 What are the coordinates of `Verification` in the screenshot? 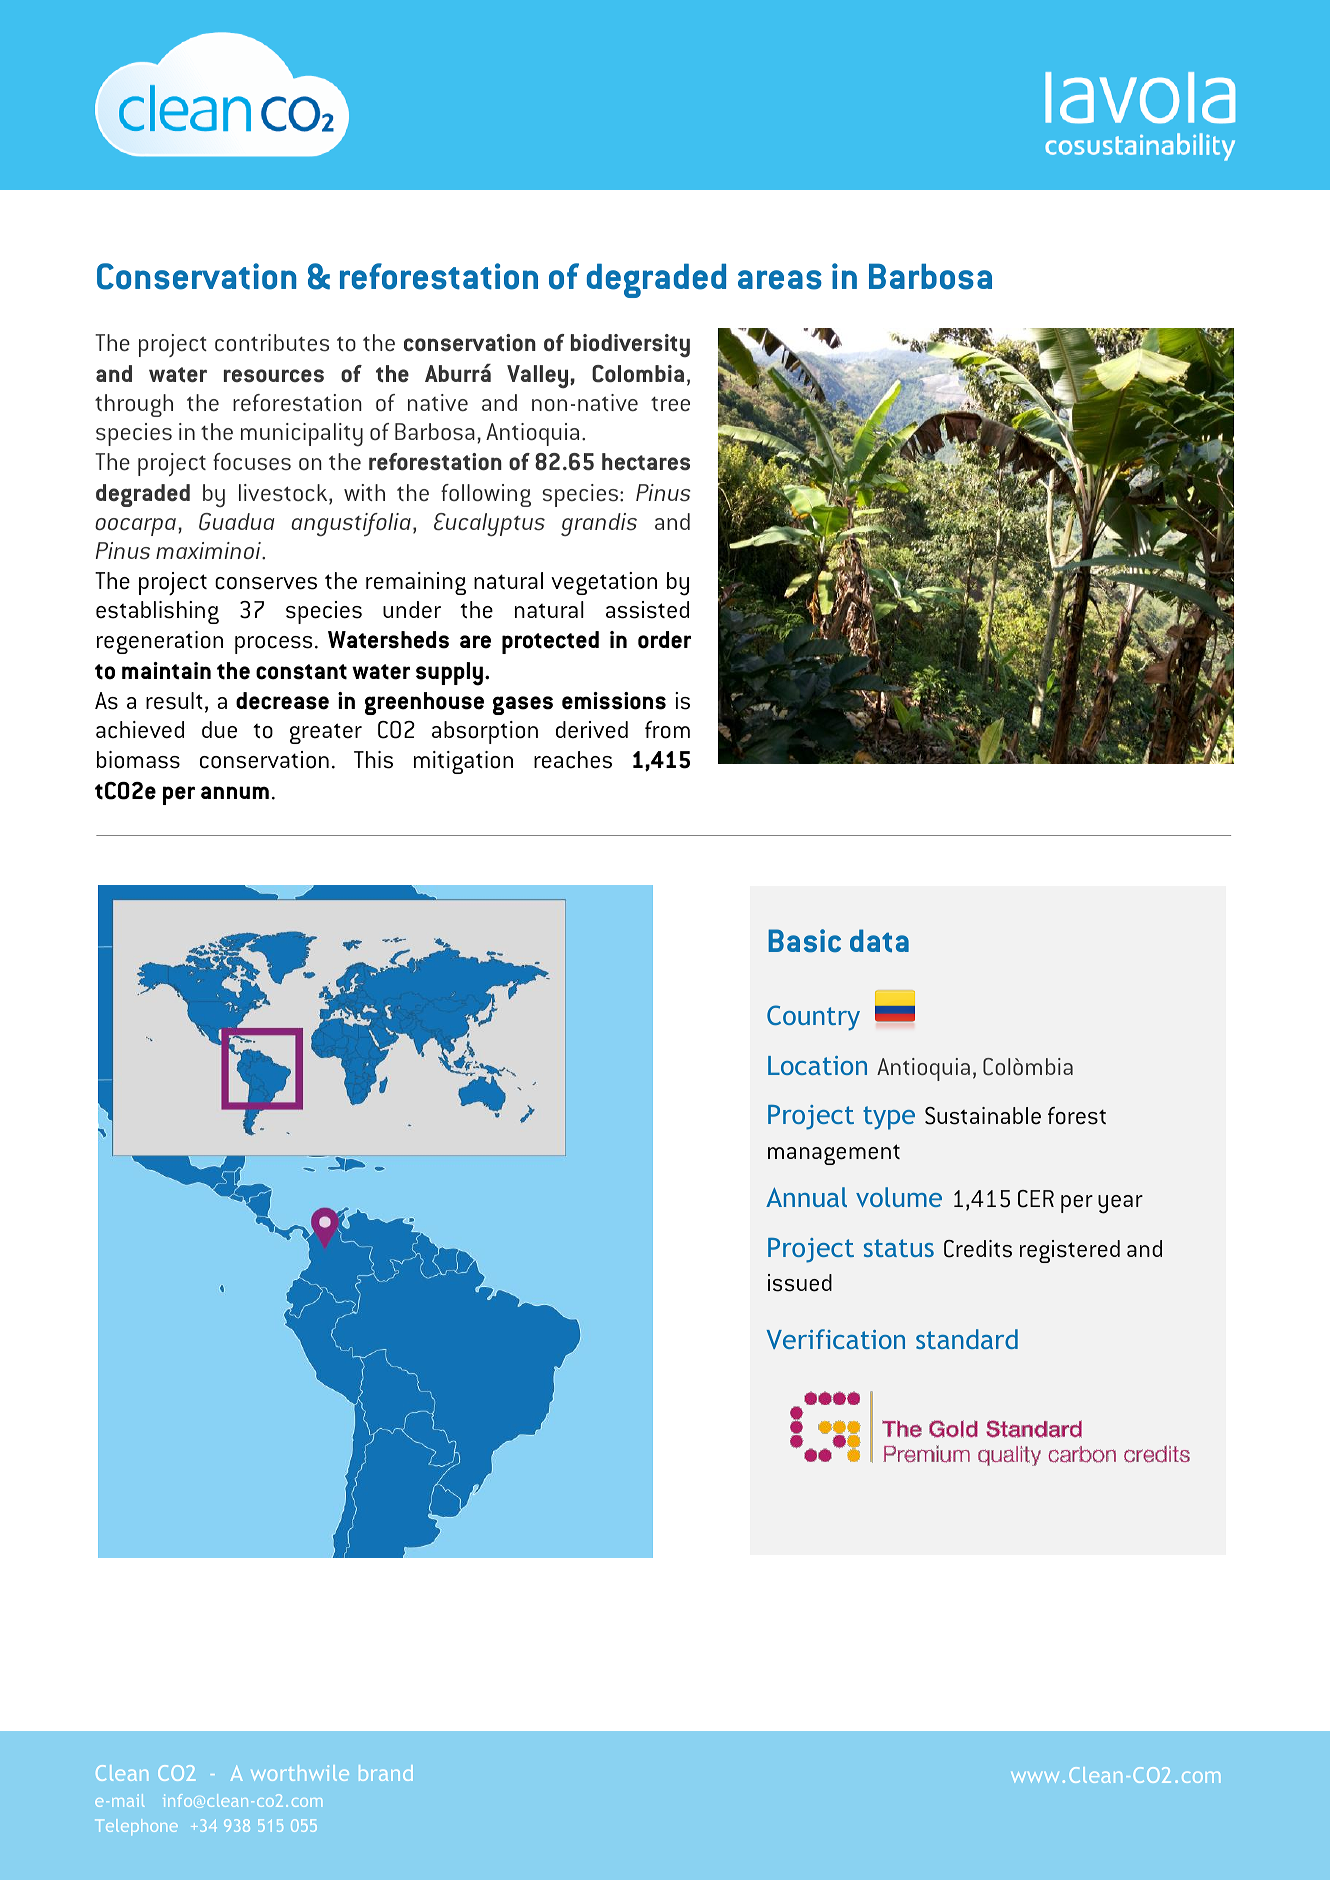 It's located at (836, 1339).
